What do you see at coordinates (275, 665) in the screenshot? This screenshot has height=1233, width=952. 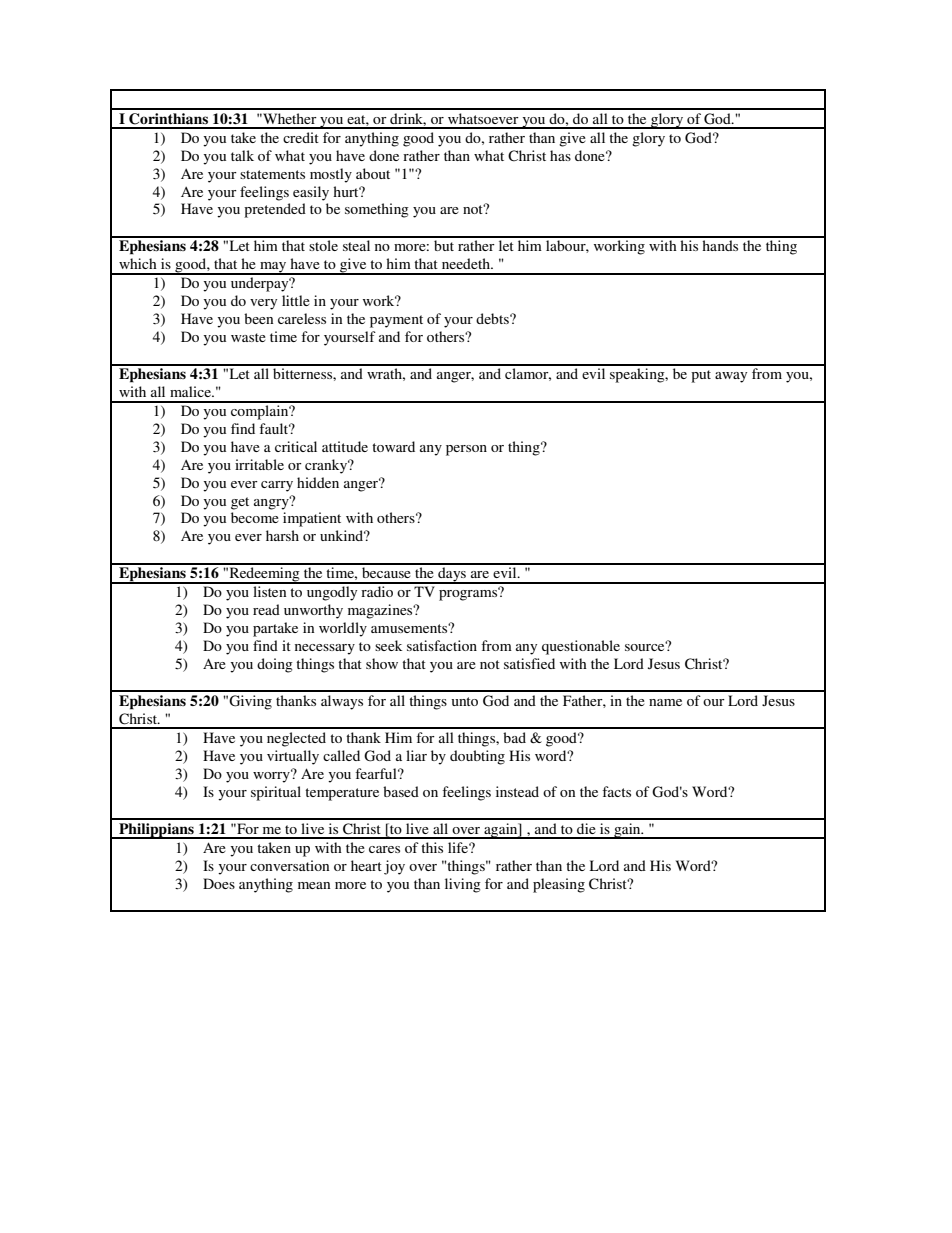 I see `doing` at bounding box center [275, 665].
